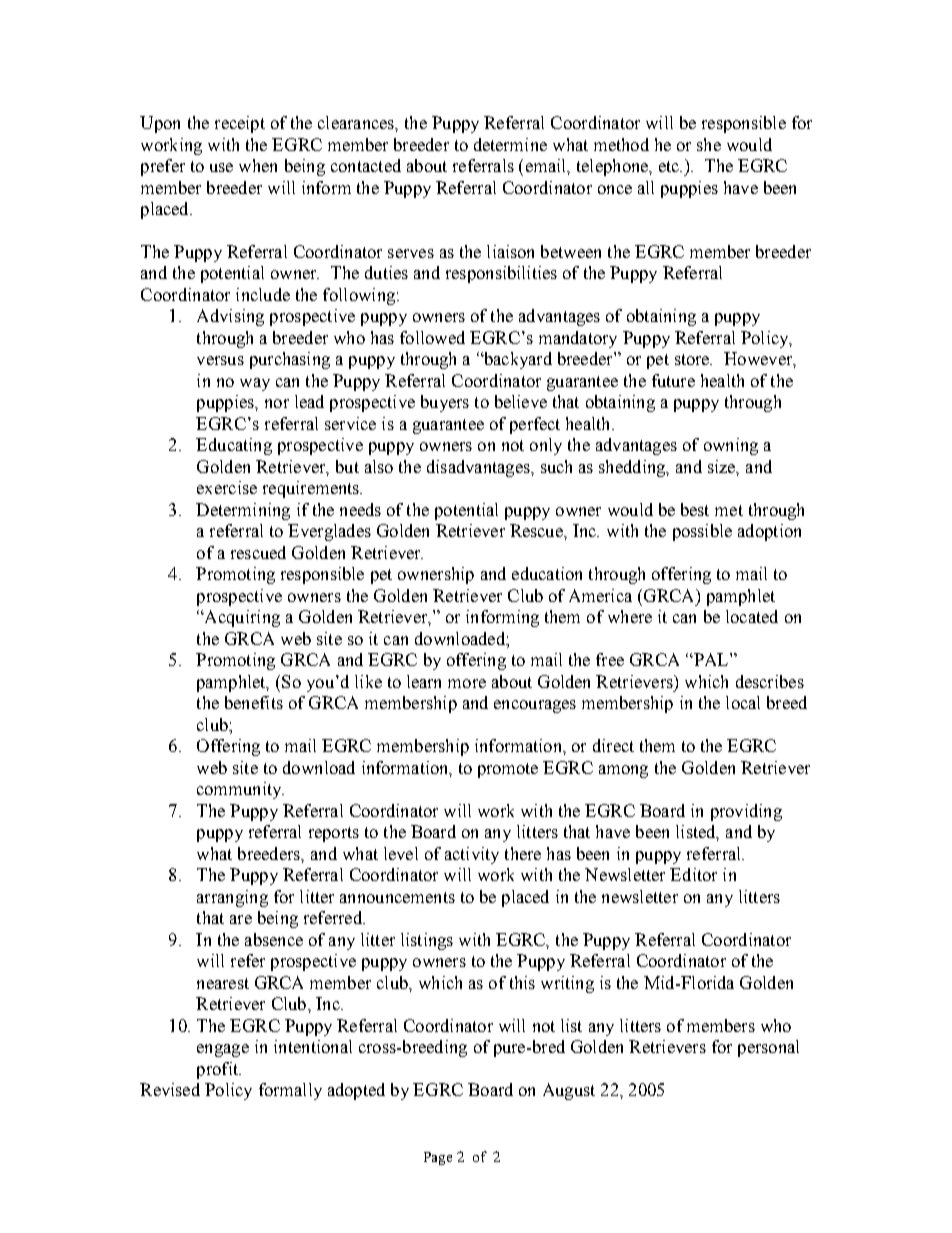 Image resolution: width=952 pixels, height=1233 pixels. I want to click on Acquiring, so click(241, 618).
